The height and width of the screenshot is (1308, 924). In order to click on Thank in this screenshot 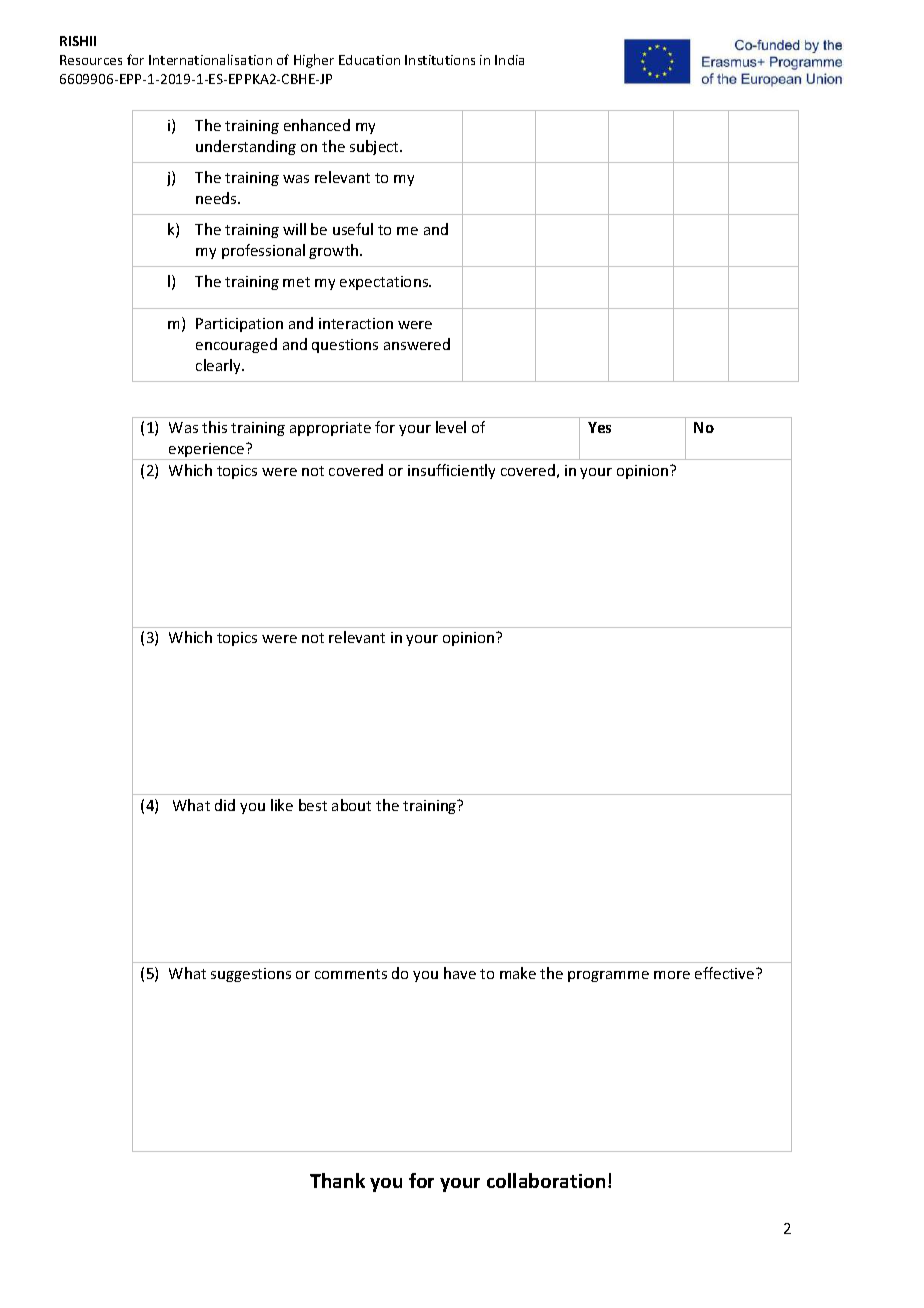, I will do `click(337, 1180)`.
